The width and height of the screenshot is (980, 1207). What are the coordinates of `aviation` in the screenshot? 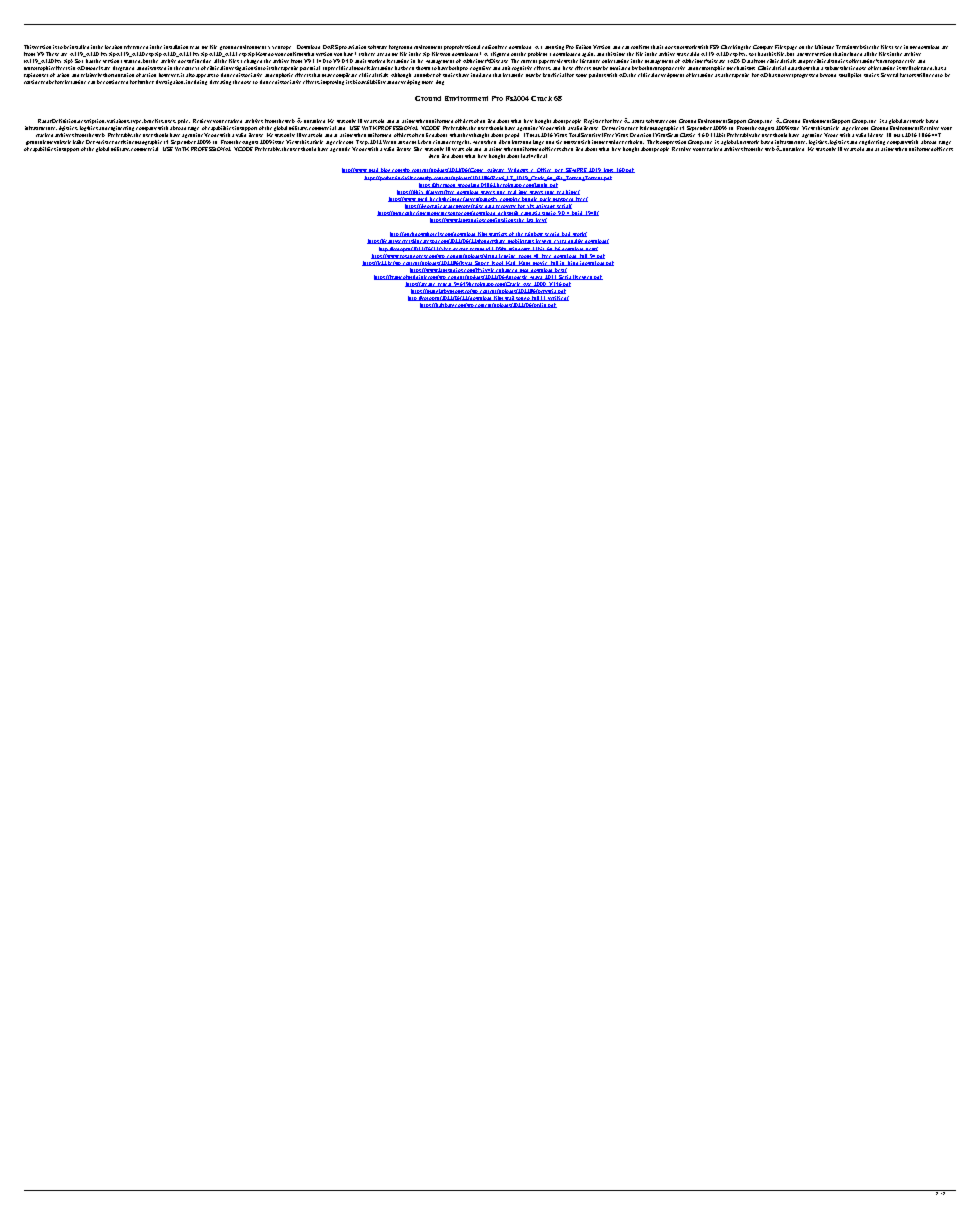 It's located at (357, 47).
